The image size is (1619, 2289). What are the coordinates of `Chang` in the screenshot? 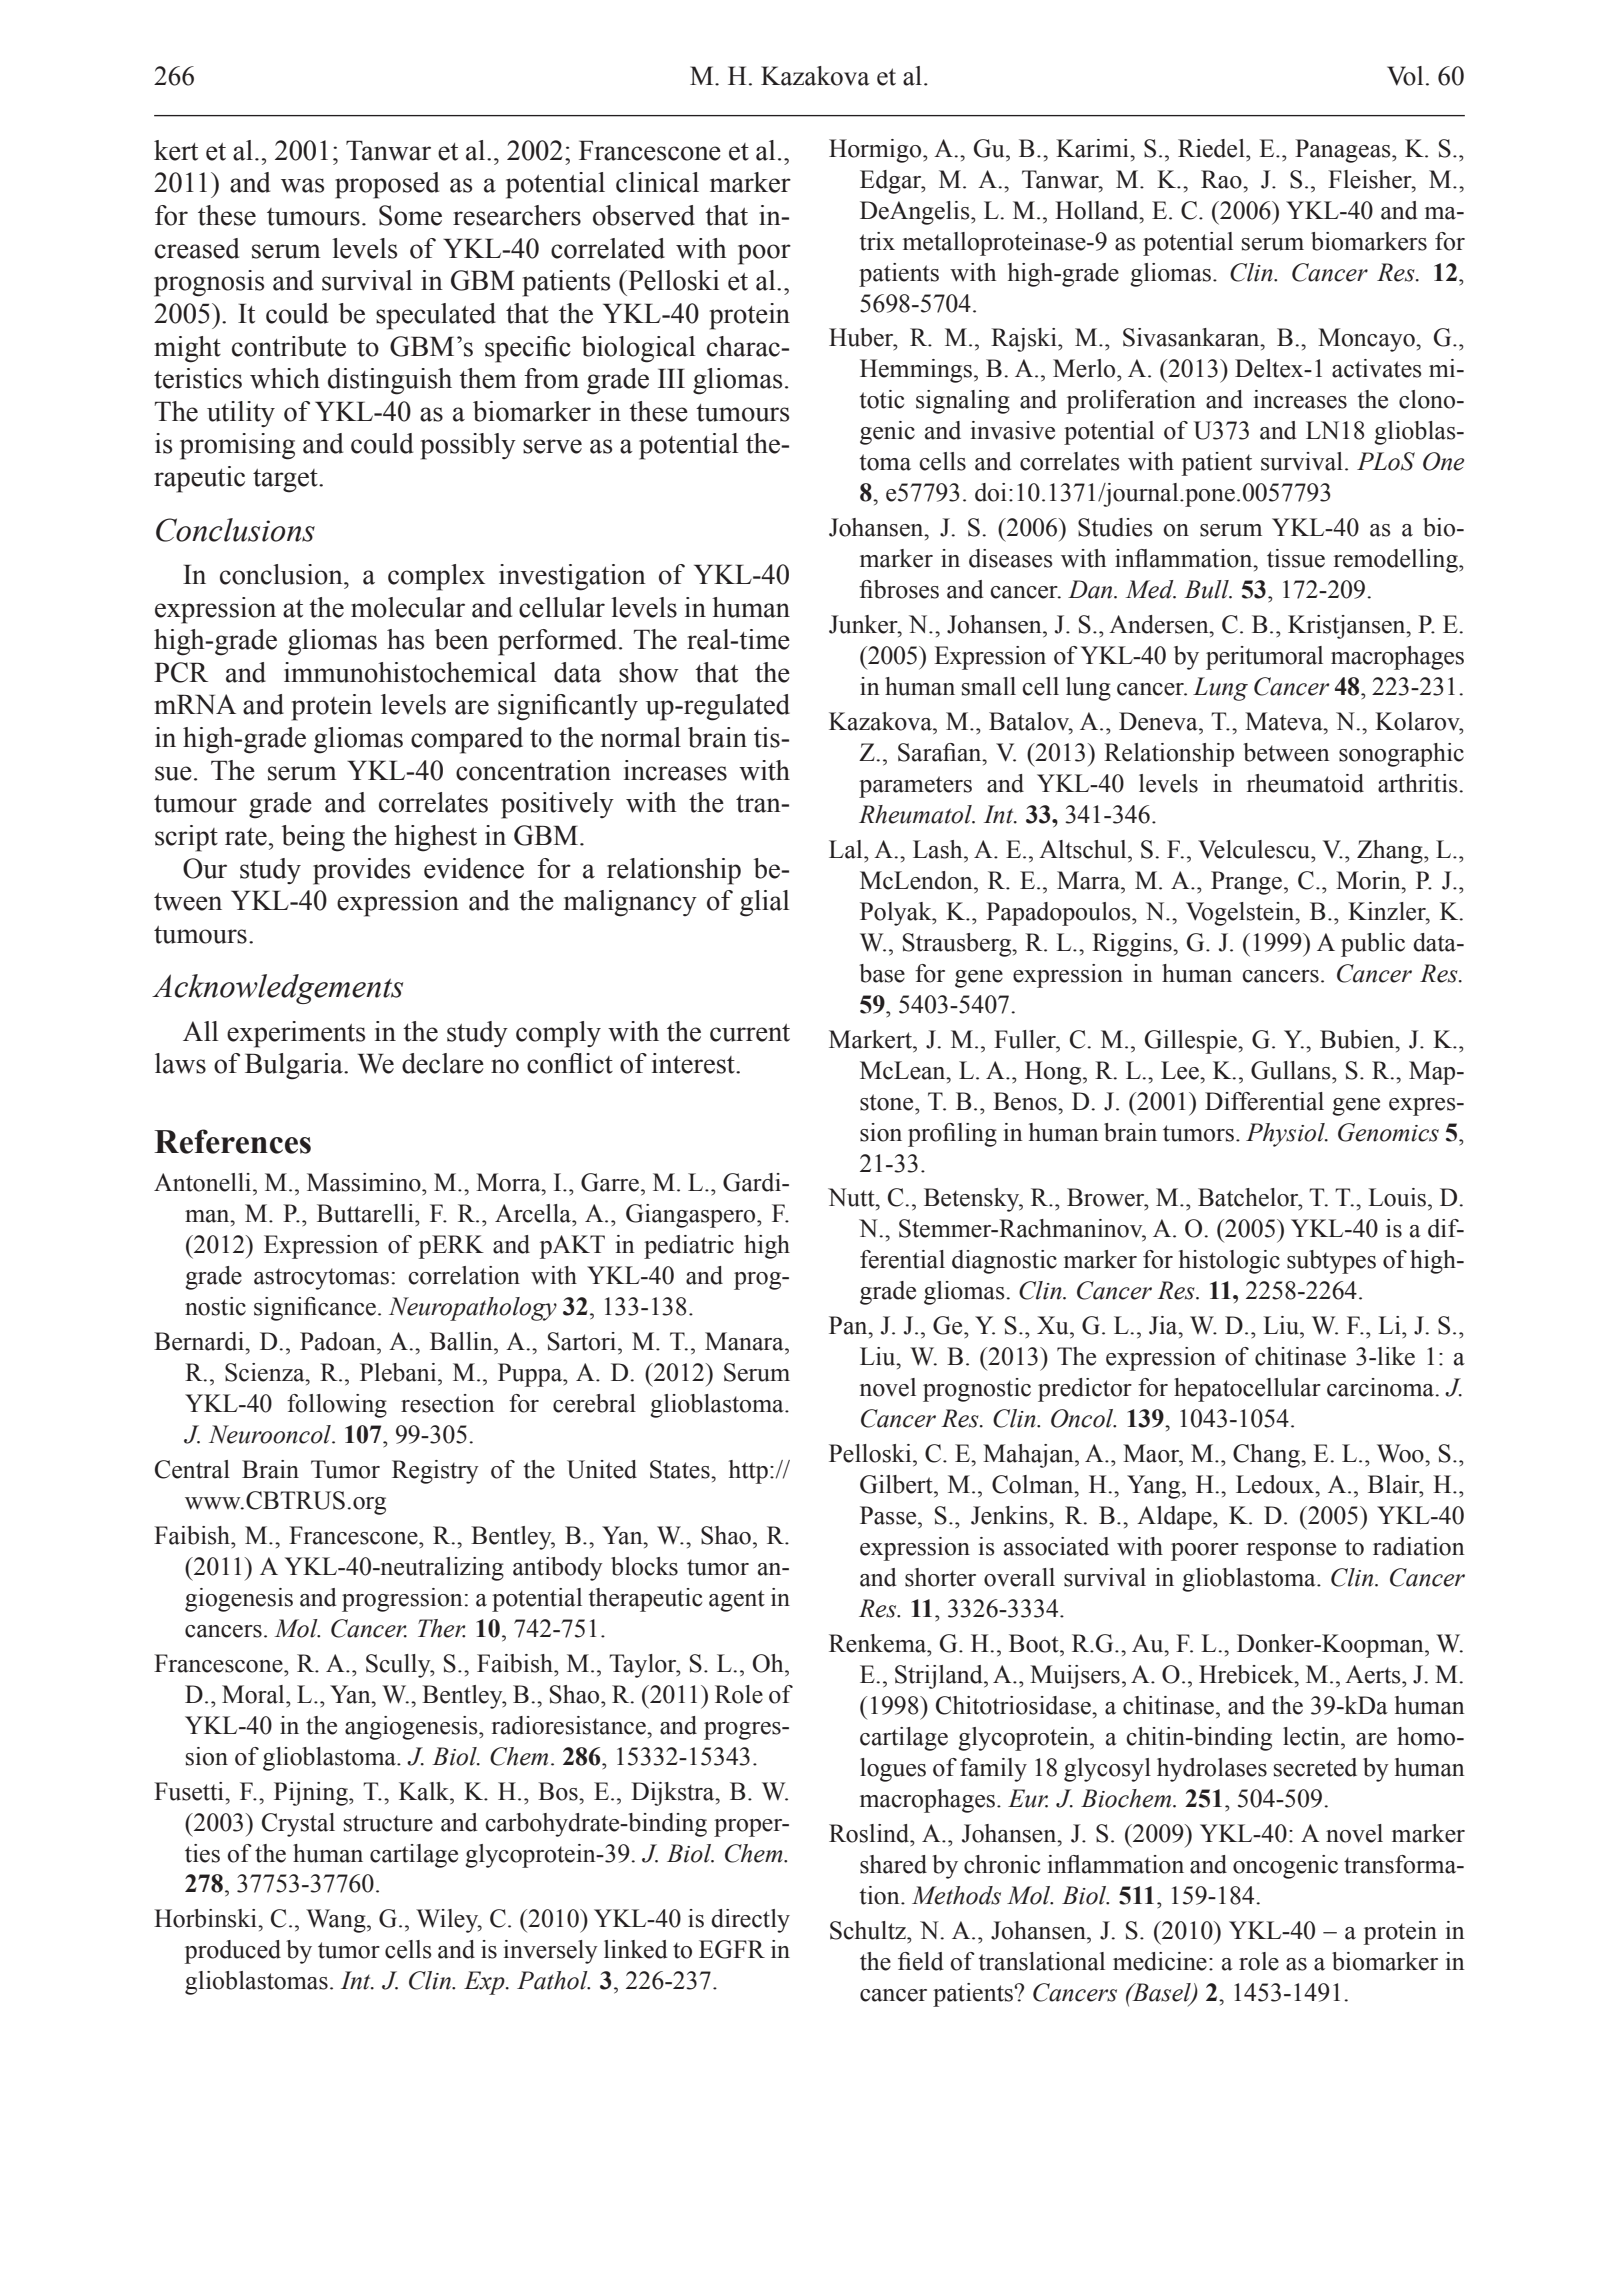 It's located at (1267, 1456).
